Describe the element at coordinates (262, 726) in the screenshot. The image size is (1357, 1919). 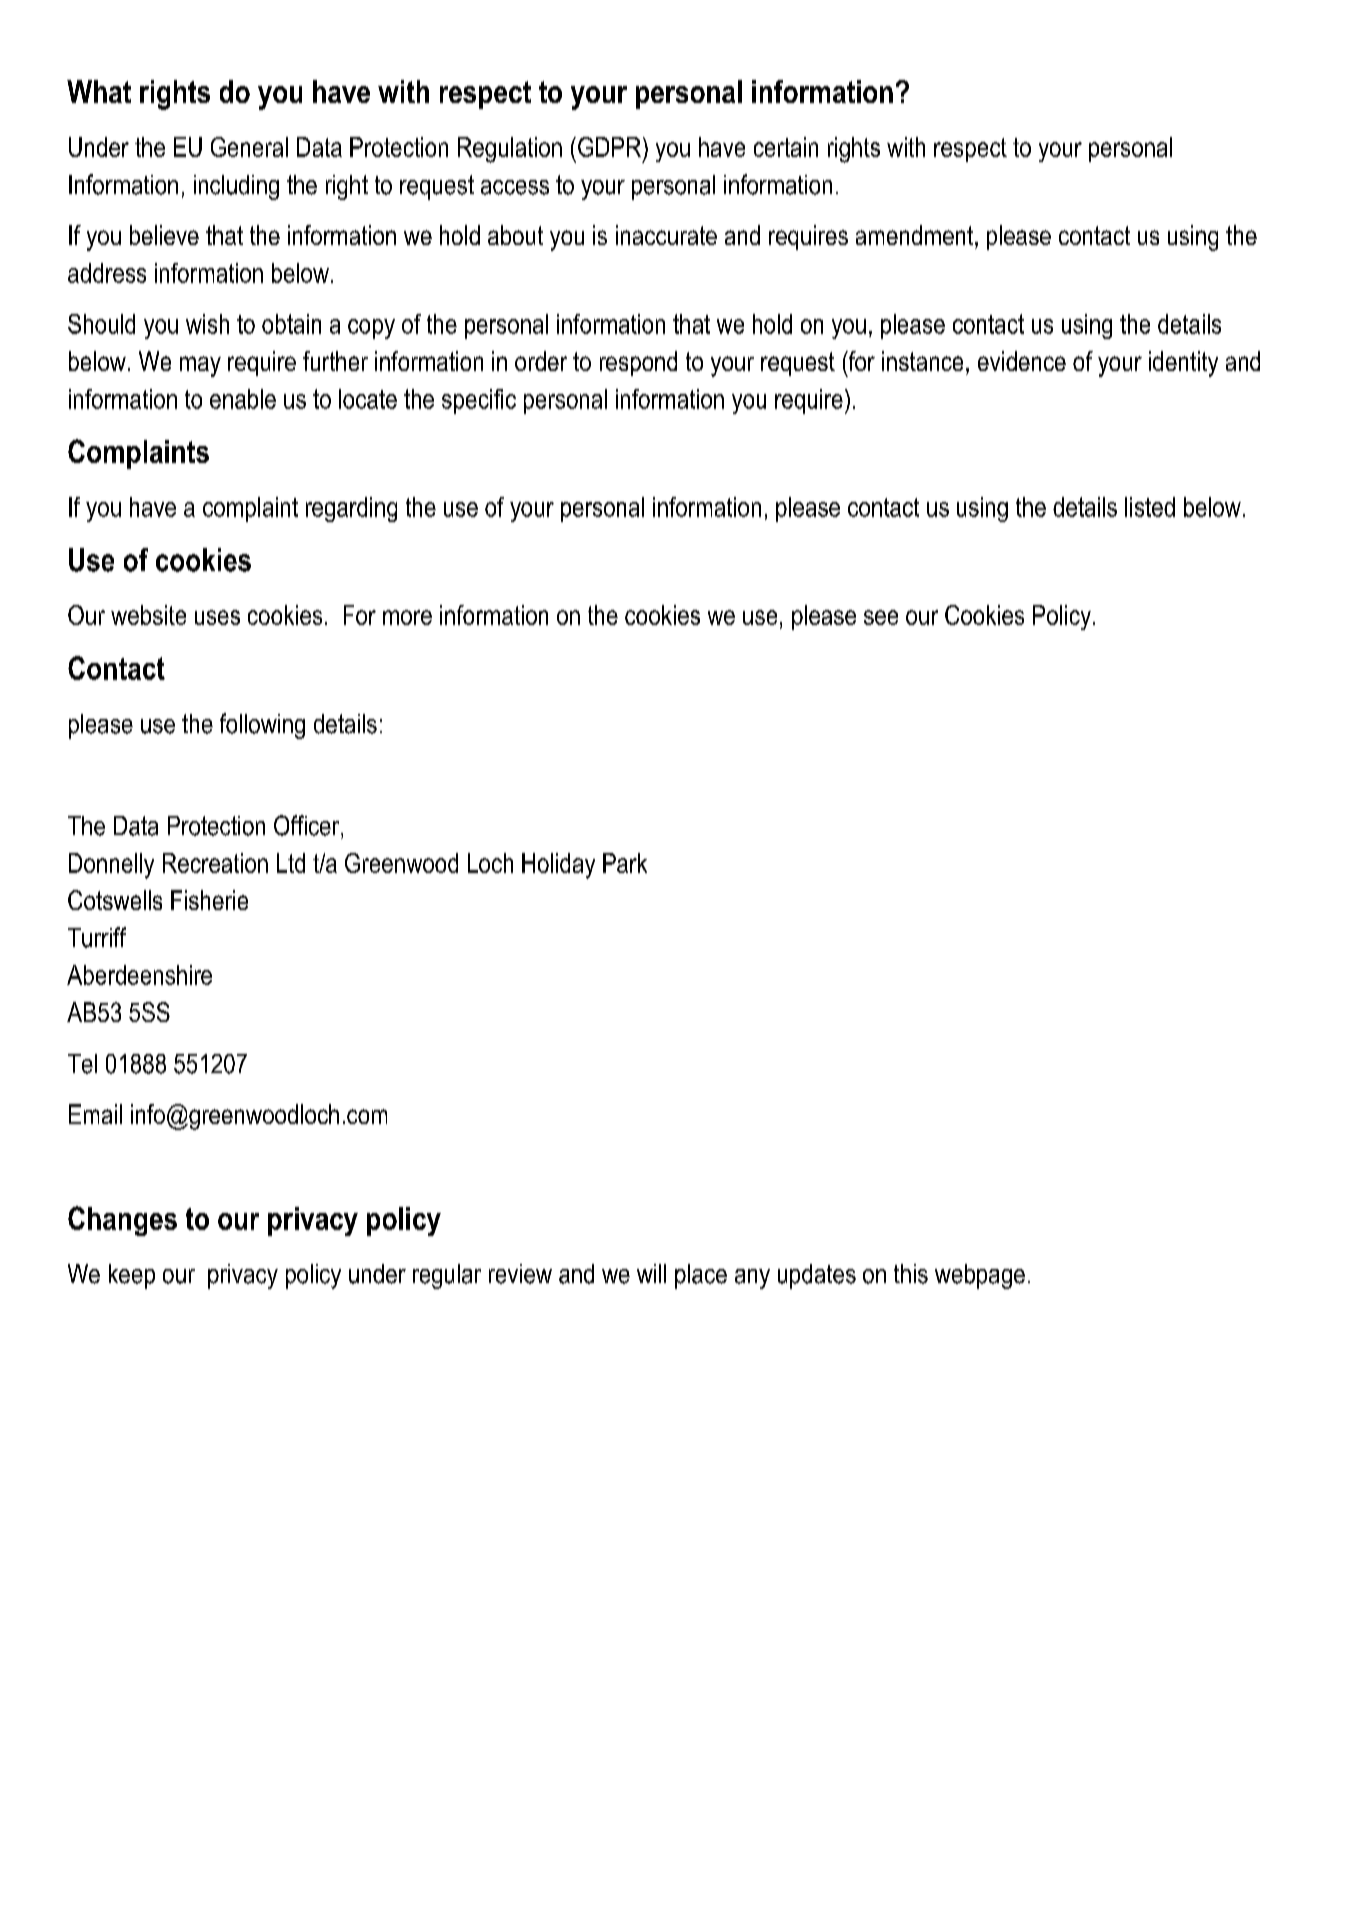
I see `following` at that location.
